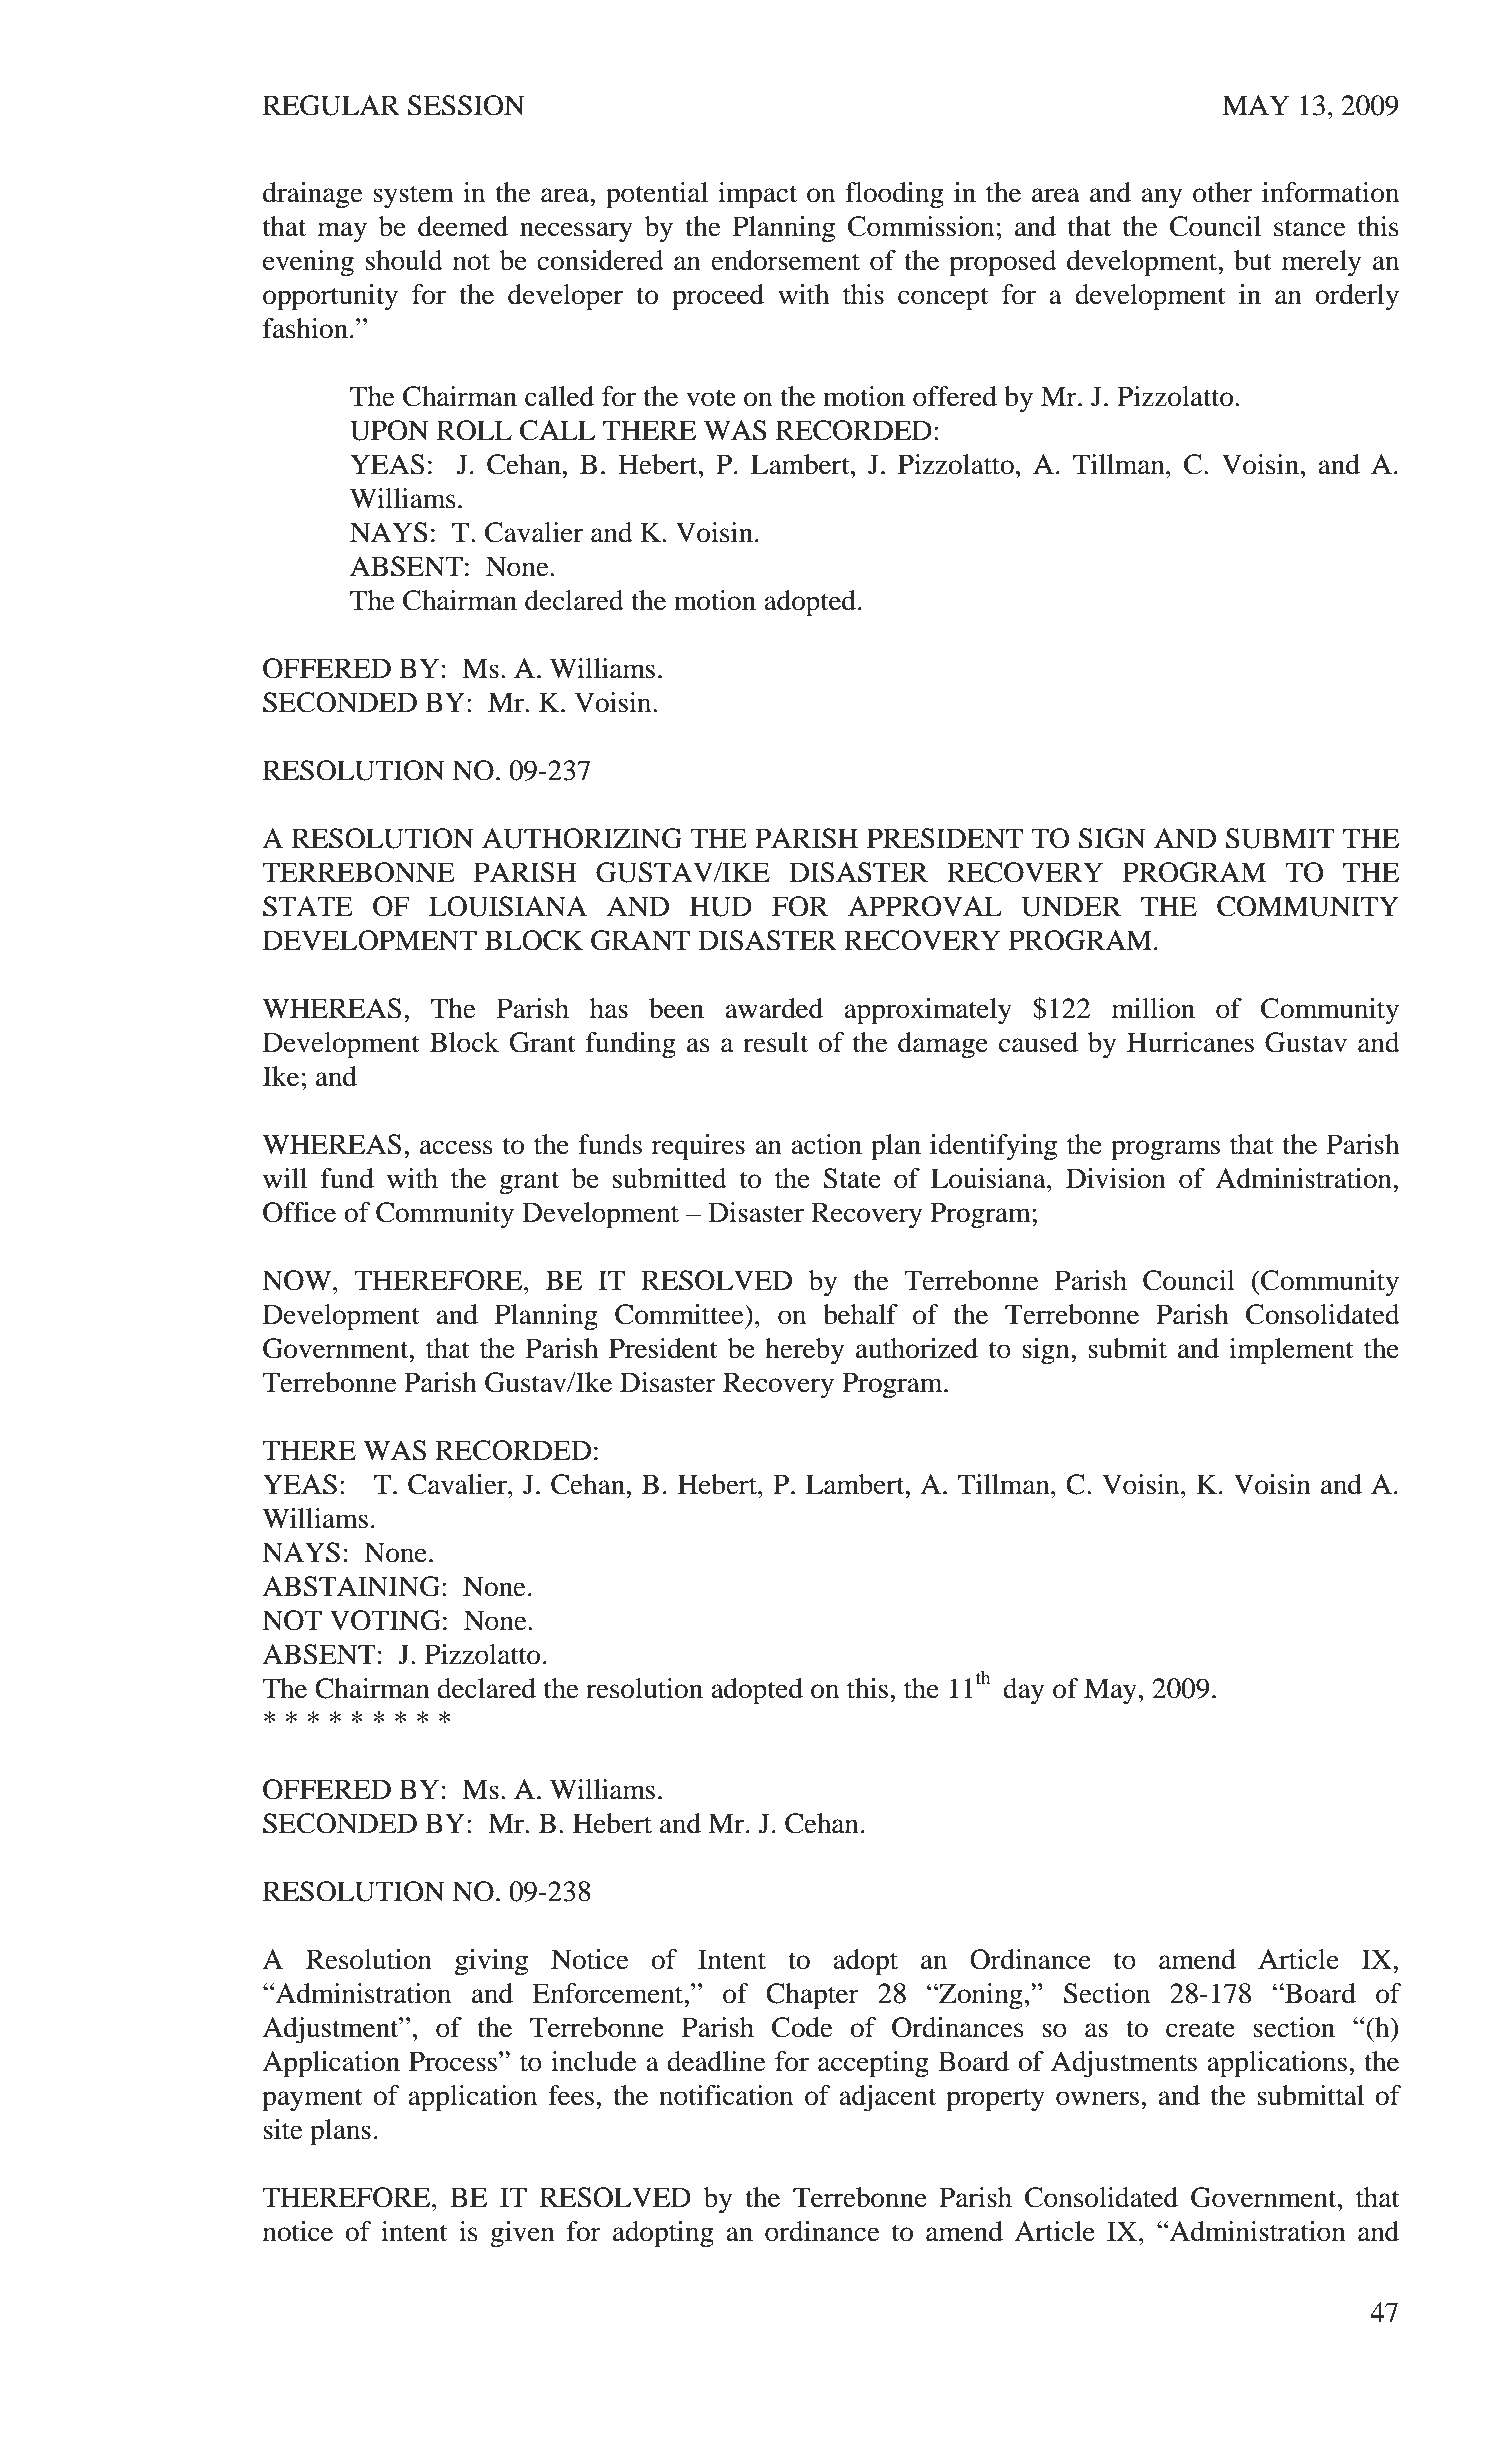 The height and width of the page is (2450, 1487). I want to click on orderly, so click(1357, 297).
